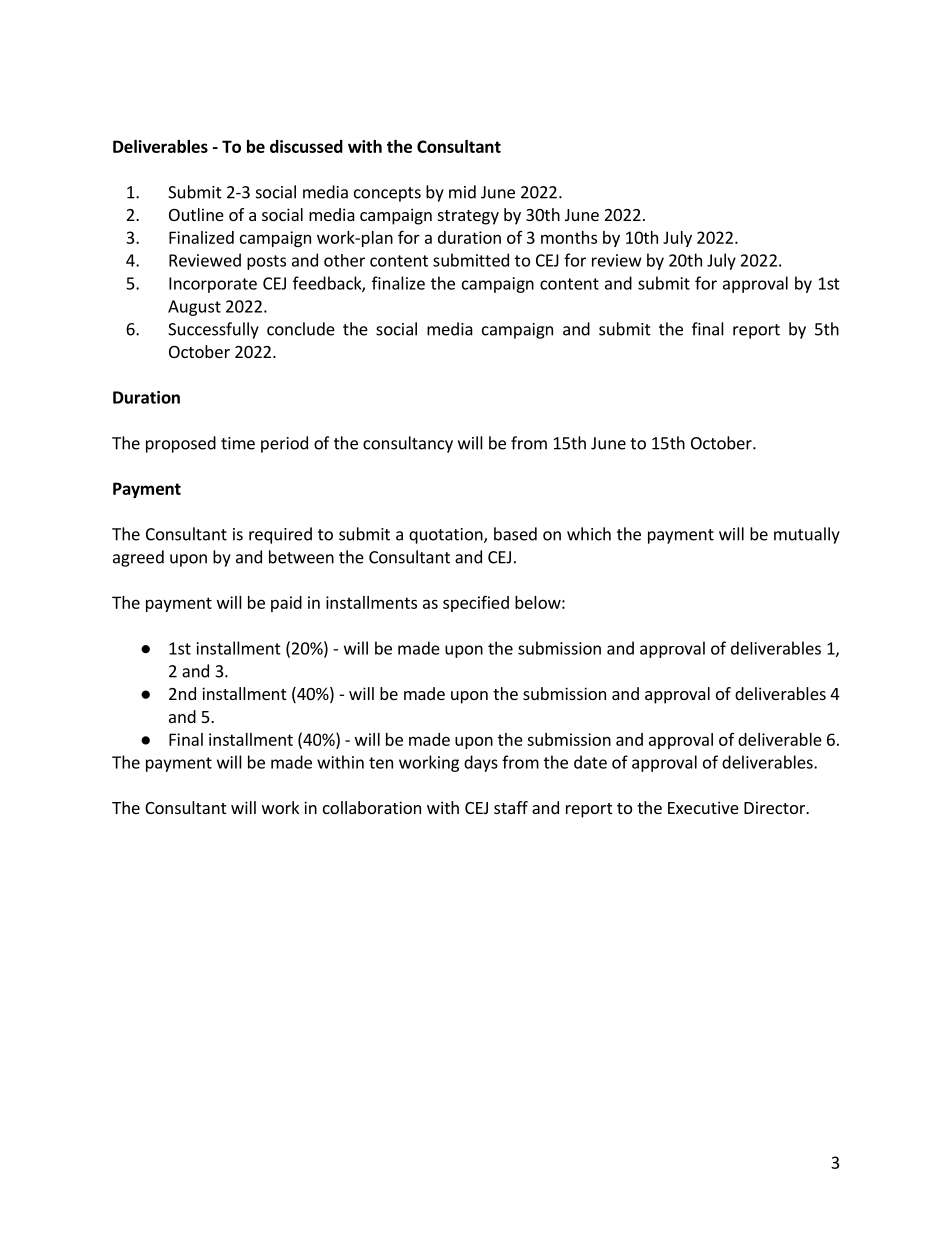 The width and height of the screenshot is (952, 1233). What do you see at coordinates (372, 807) in the screenshot?
I see `collaboration` at bounding box center [372, 807].
